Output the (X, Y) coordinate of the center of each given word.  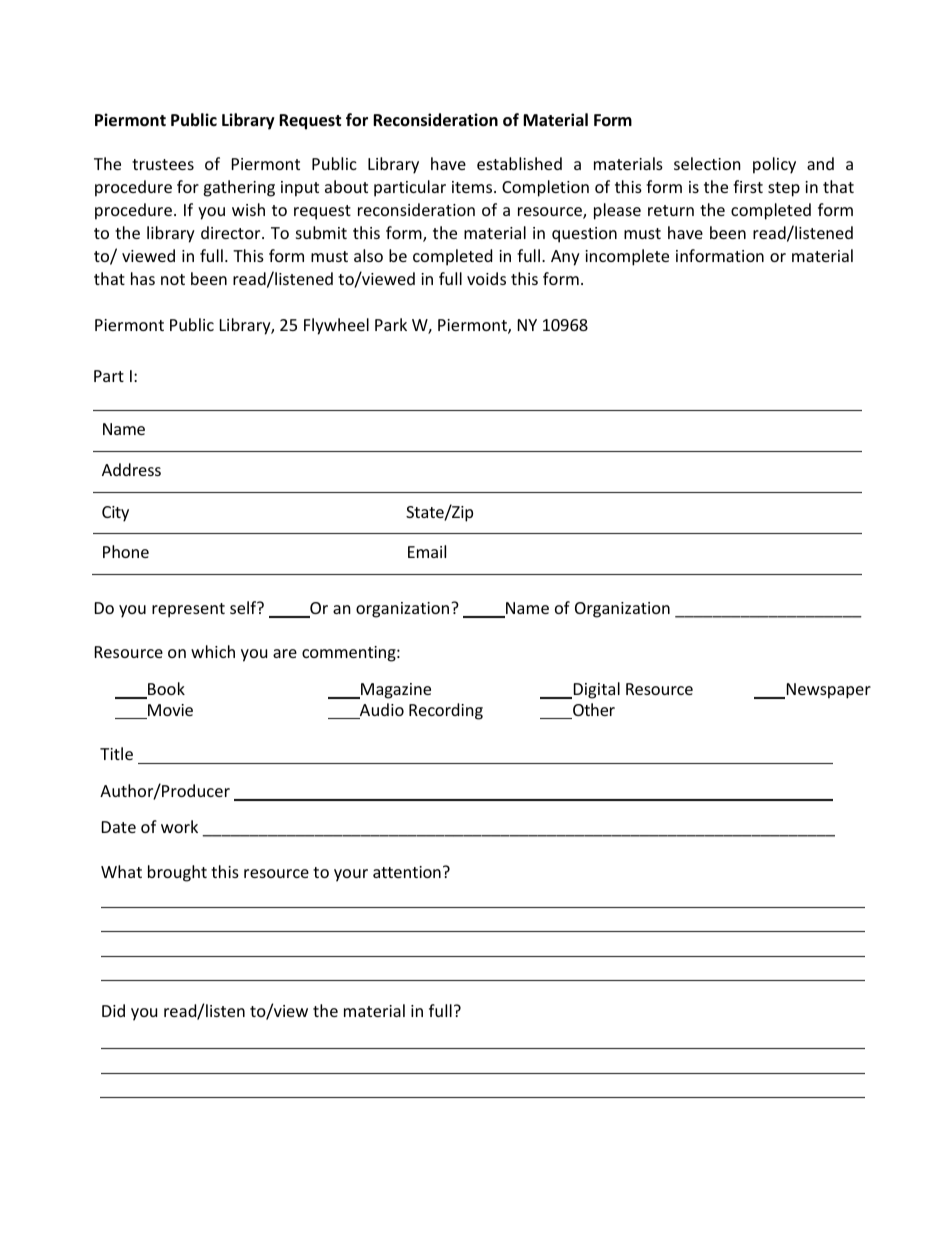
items (473, 187)
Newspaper (829, 691)
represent (188, 610)
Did (113, 1010)
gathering (239, 188)
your (351, 875)
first (748, 186)
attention (407, 872)
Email (427, 551)
